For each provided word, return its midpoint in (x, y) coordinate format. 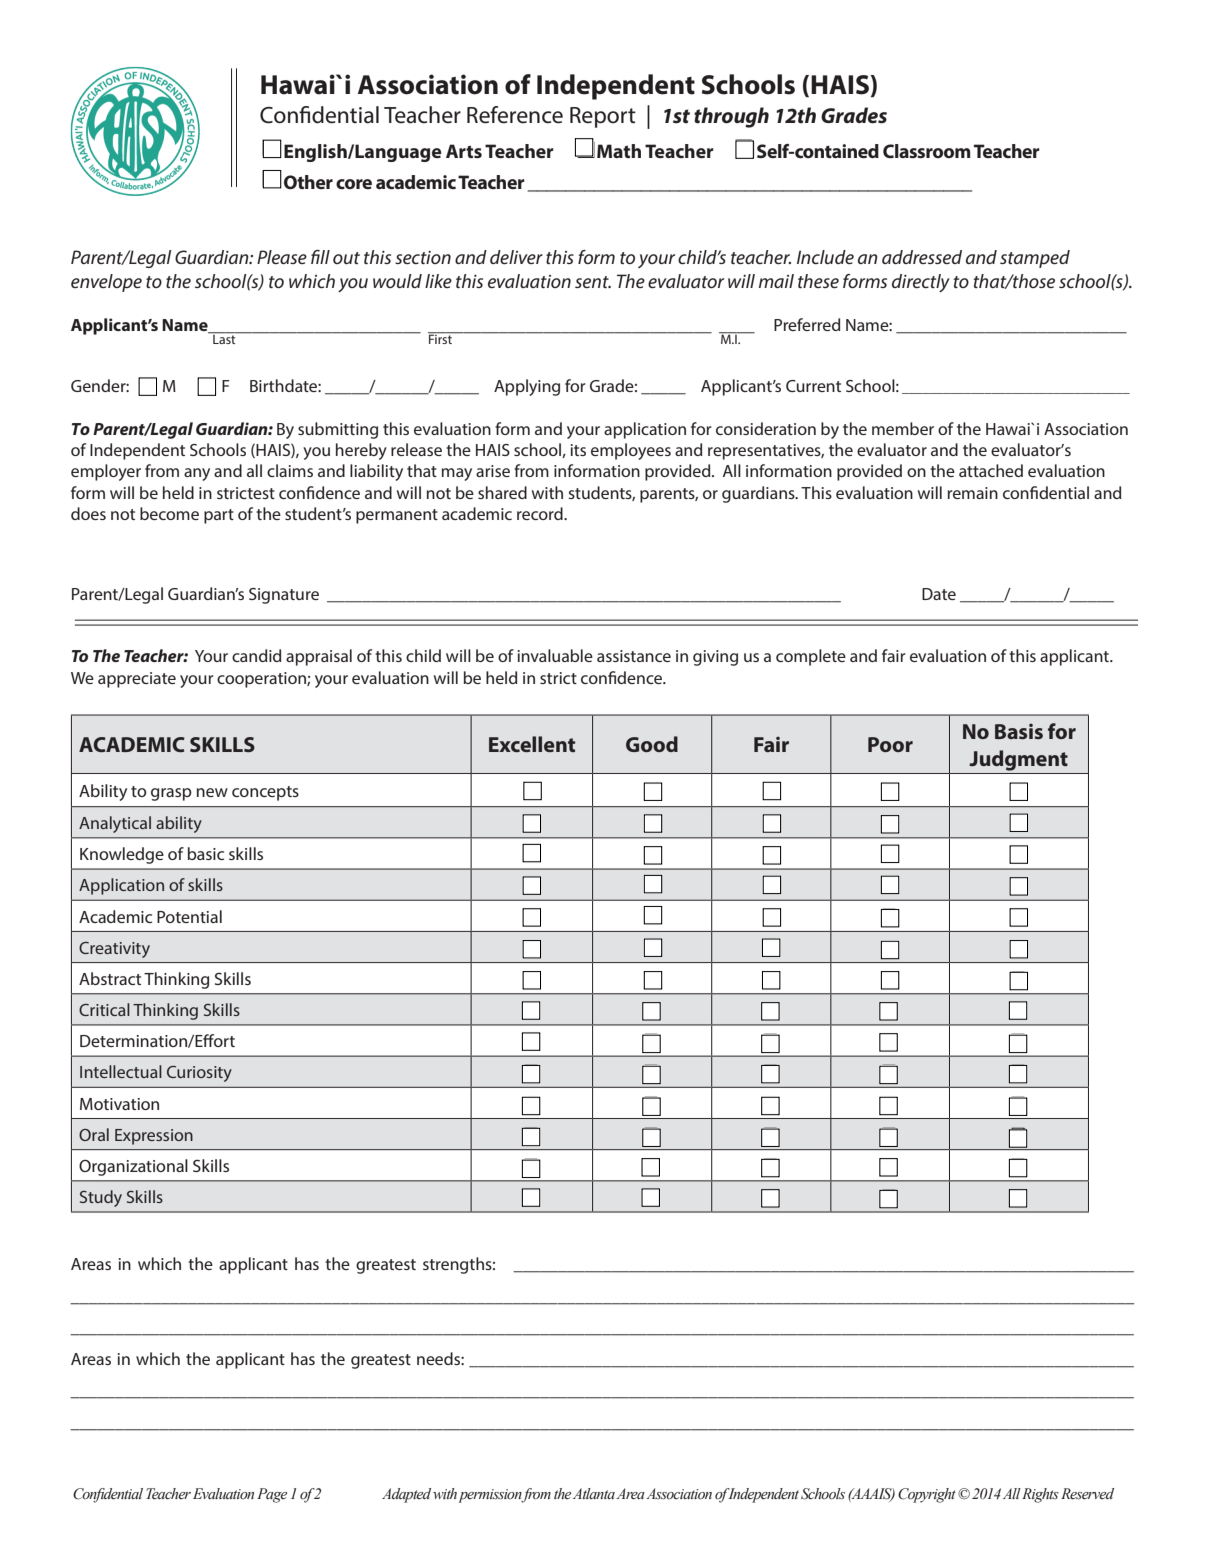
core (354, 184)
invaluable (555, 655)
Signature (284, 596)
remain (973, 493)
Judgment (1018, 760)
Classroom (926, 151)
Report (603, 117)
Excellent (532, 744)
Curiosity (199, 1074)
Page (272, 1495)
